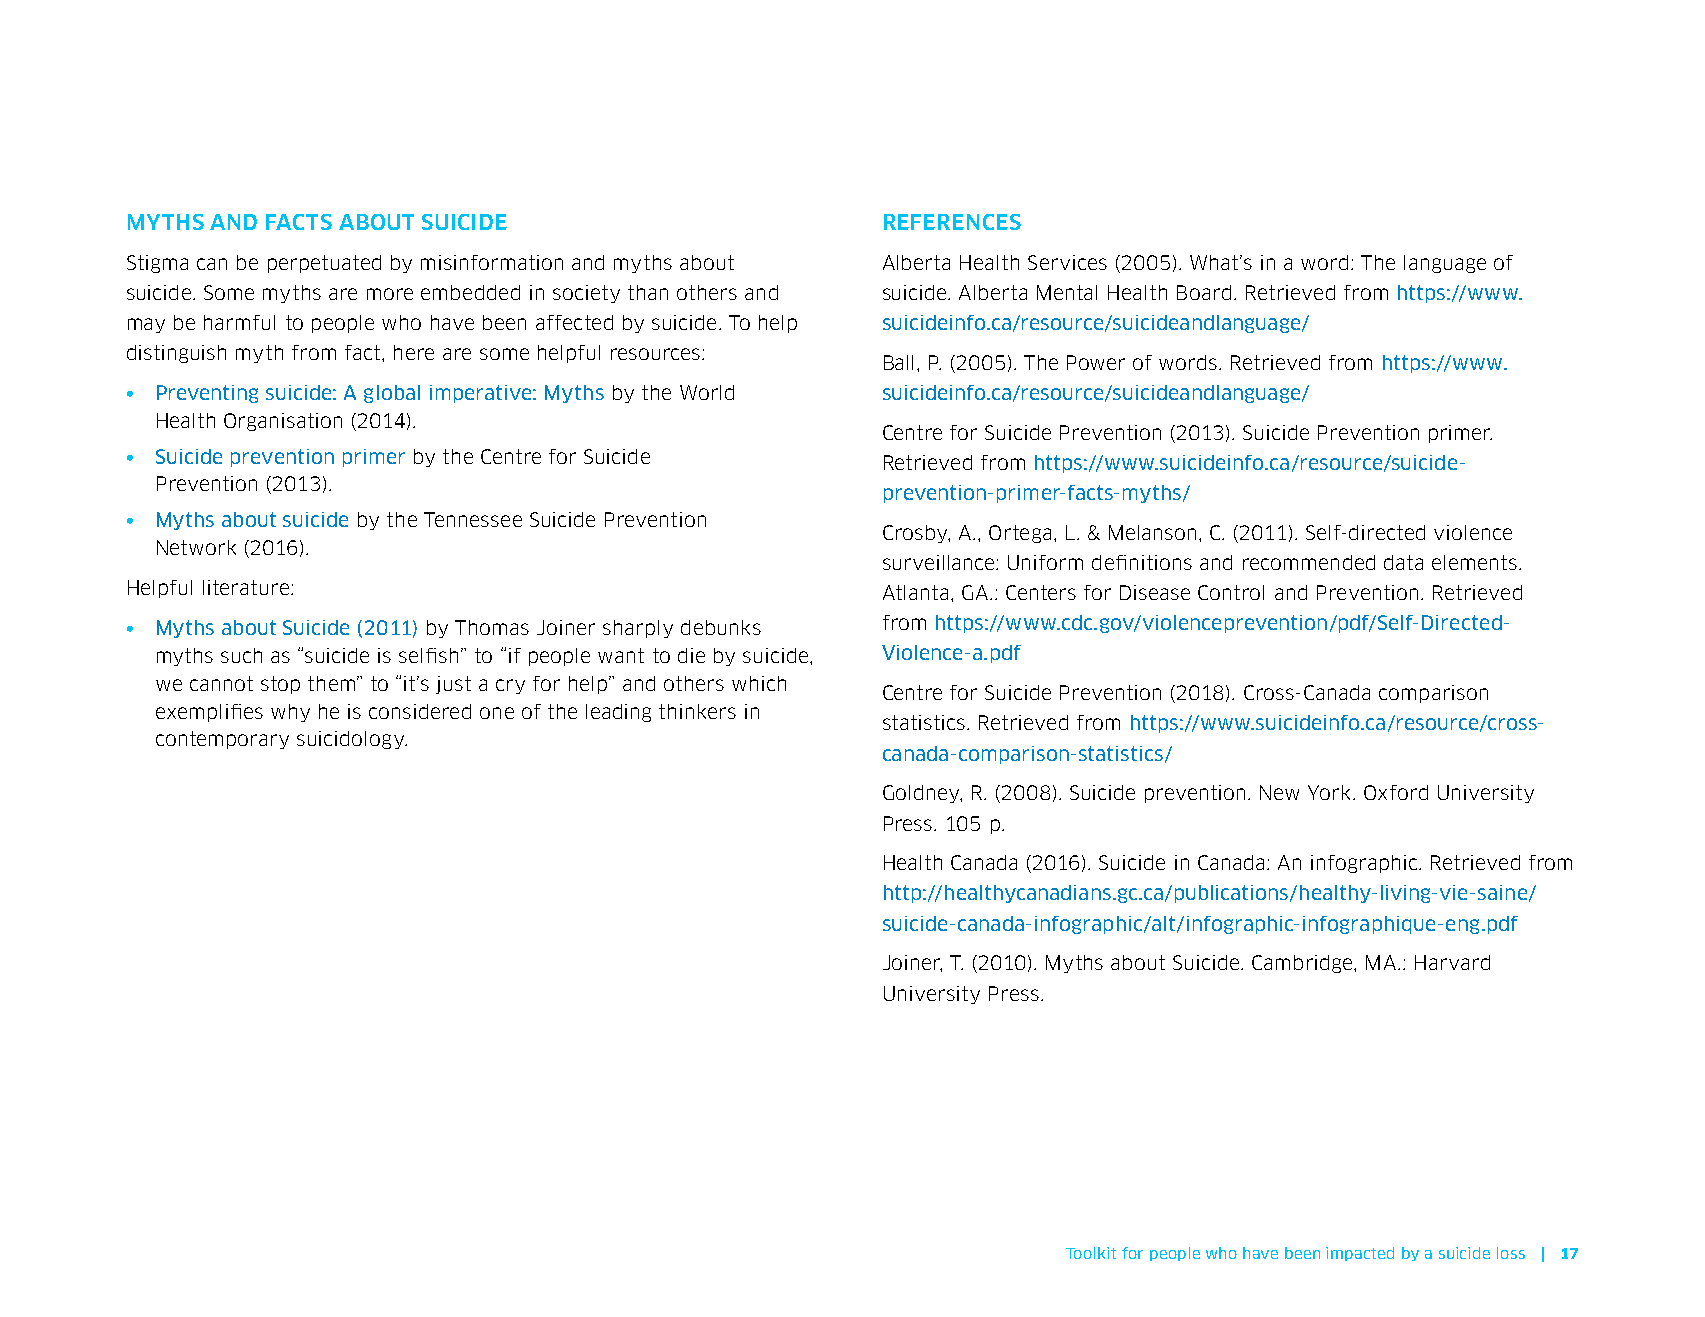 The width and height of the page is (1705, 1317). Describe the element at coordinates (1204, 292) in the page. I see `Board` at that location.
